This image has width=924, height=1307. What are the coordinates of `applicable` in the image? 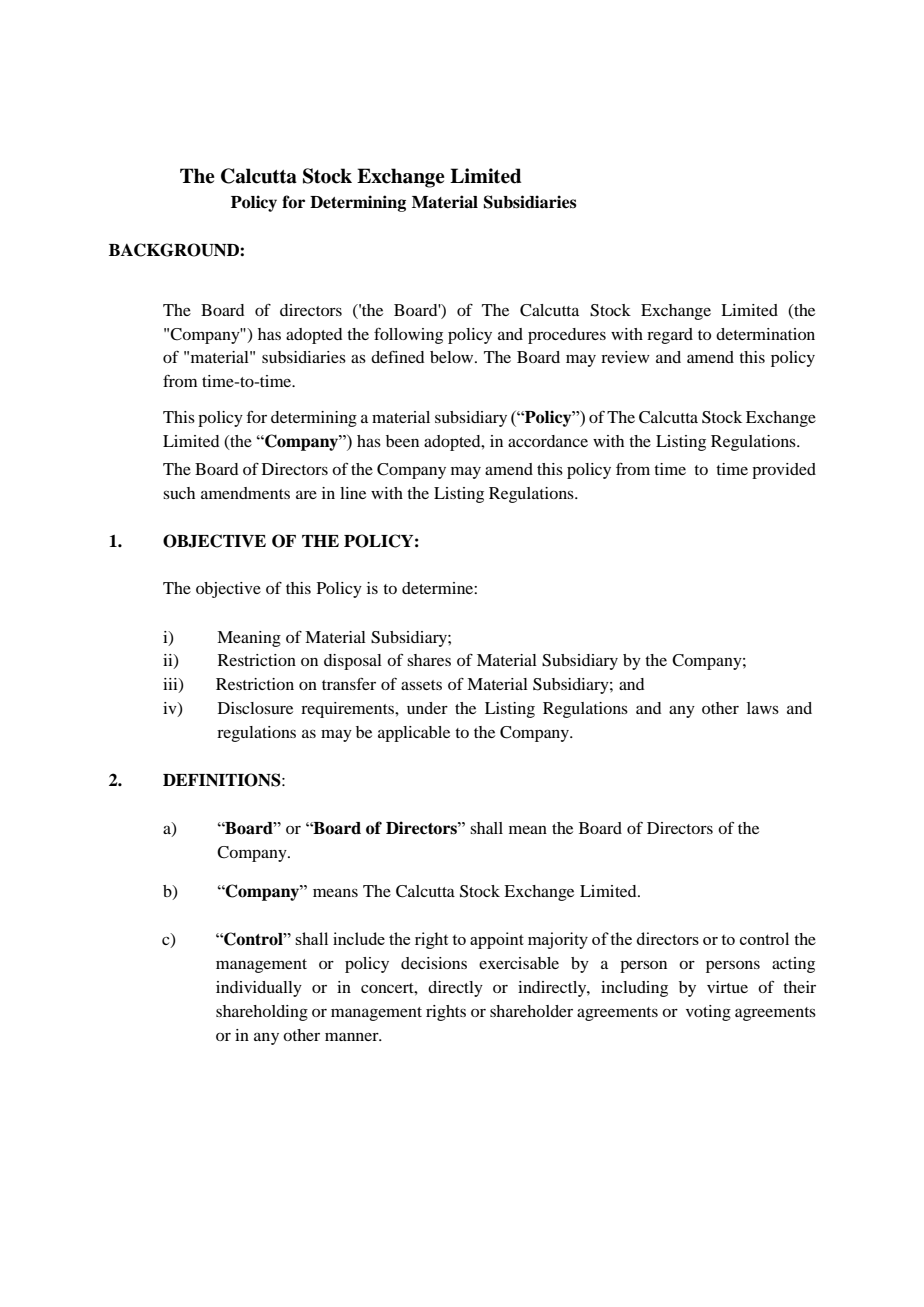 It's located at (414, 734).
